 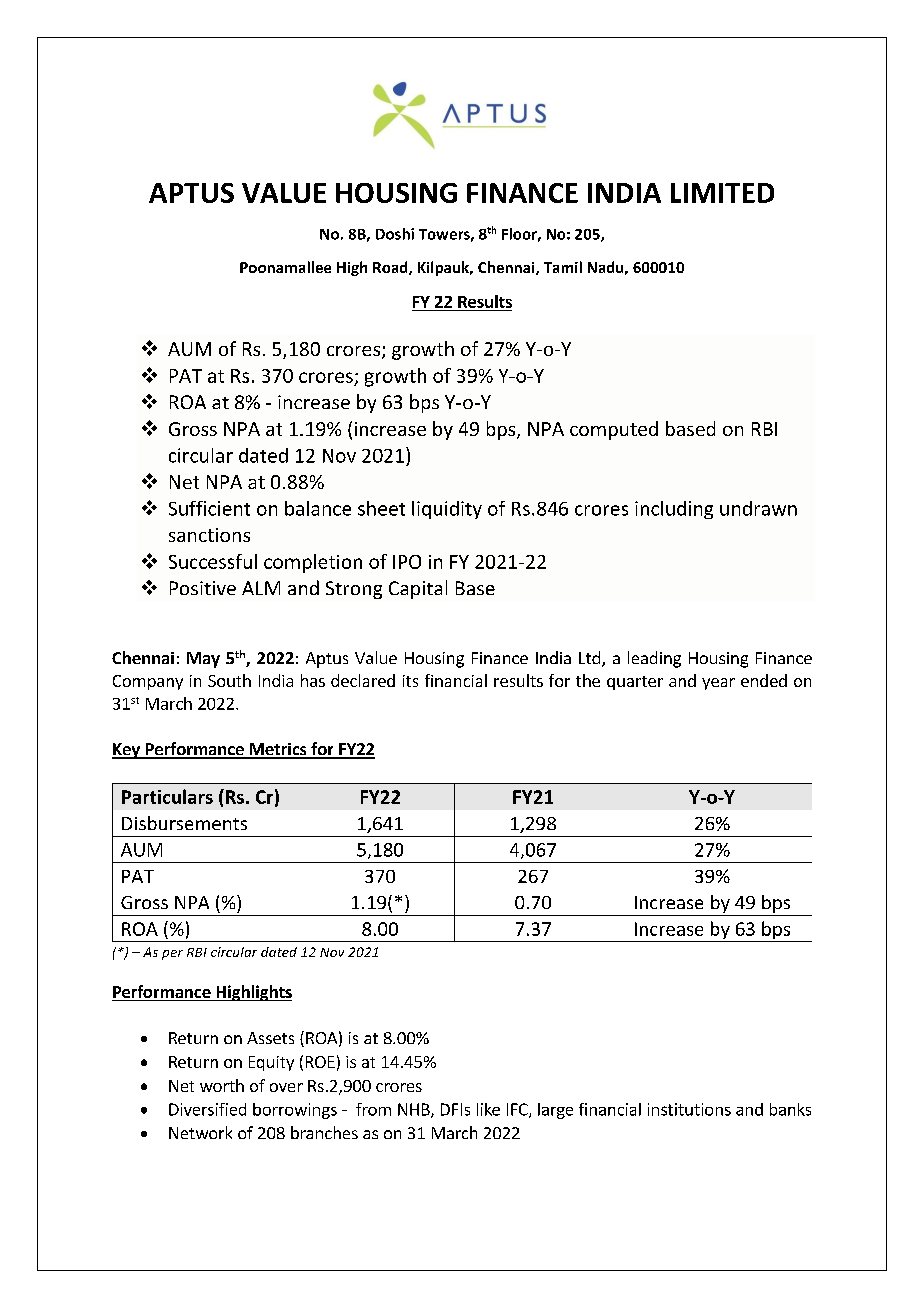 What do you see at coordinates (391, 268) in the screenshot?
I see `Road` at bounding box center [391, 268].
